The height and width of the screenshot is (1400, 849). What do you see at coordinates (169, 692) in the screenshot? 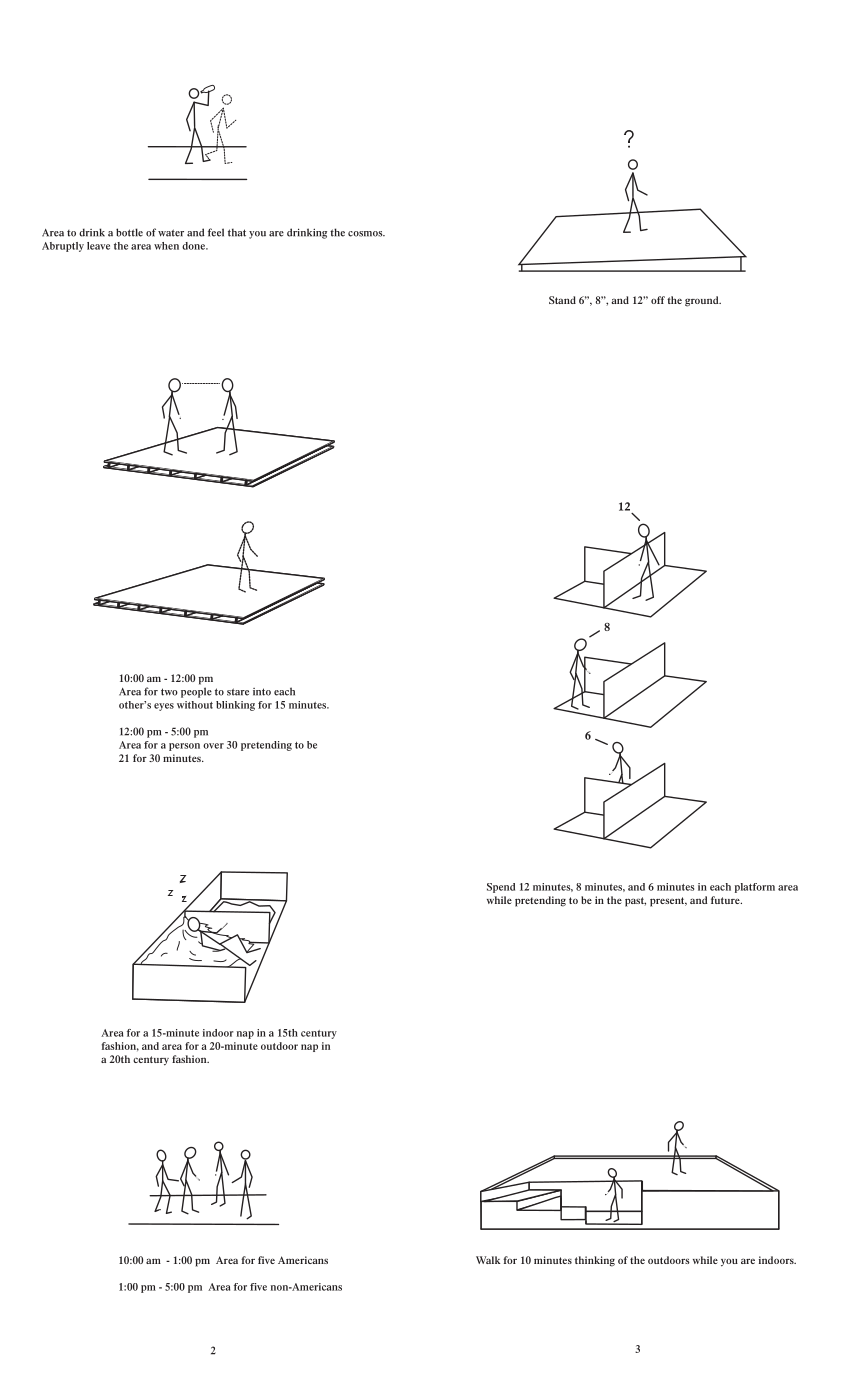
I see `two` at bounding box center [169, 692].
